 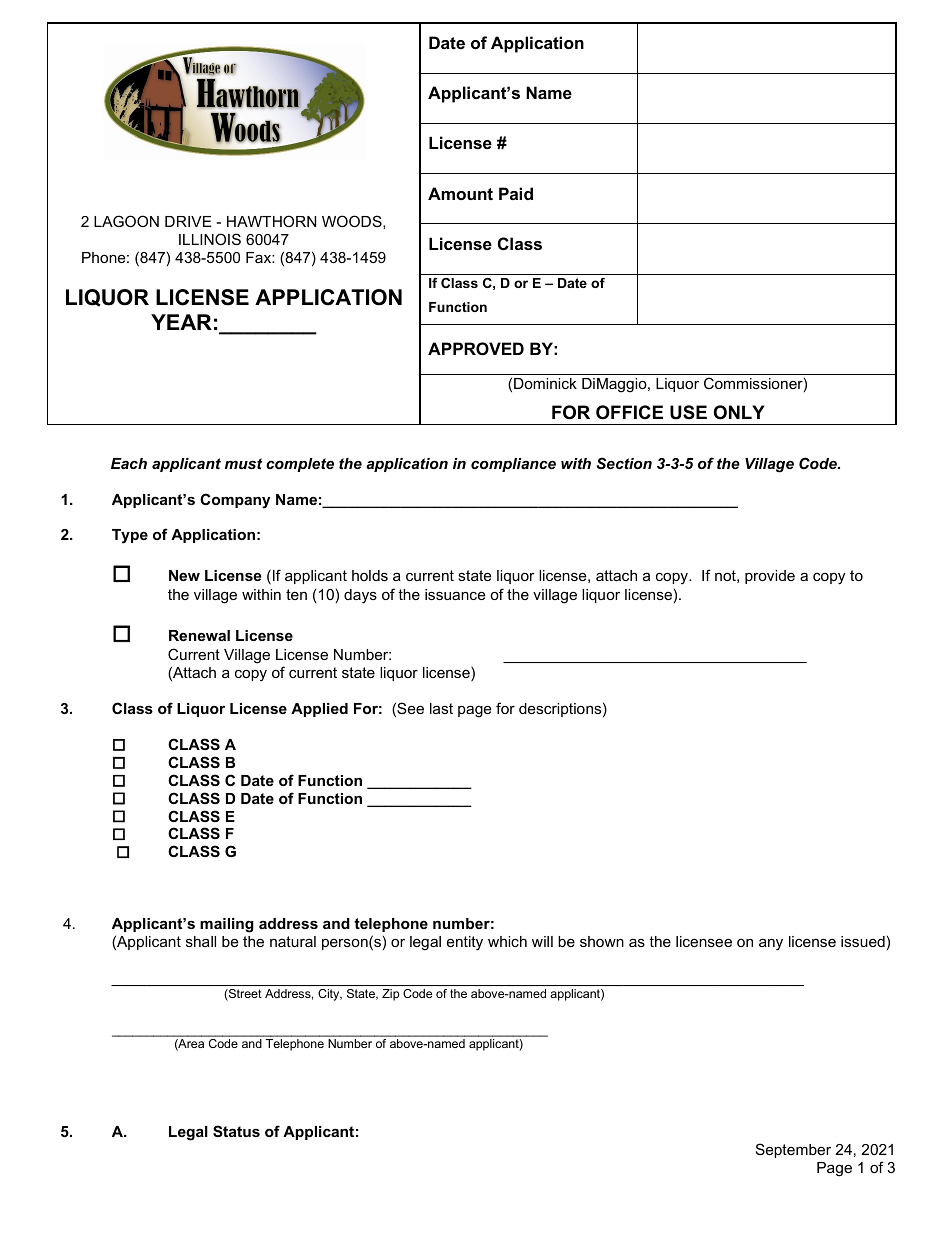 What do you see at coordinates (516, 193) in the screenshot?
I see `Paid` at bounding box center [516, 193].
